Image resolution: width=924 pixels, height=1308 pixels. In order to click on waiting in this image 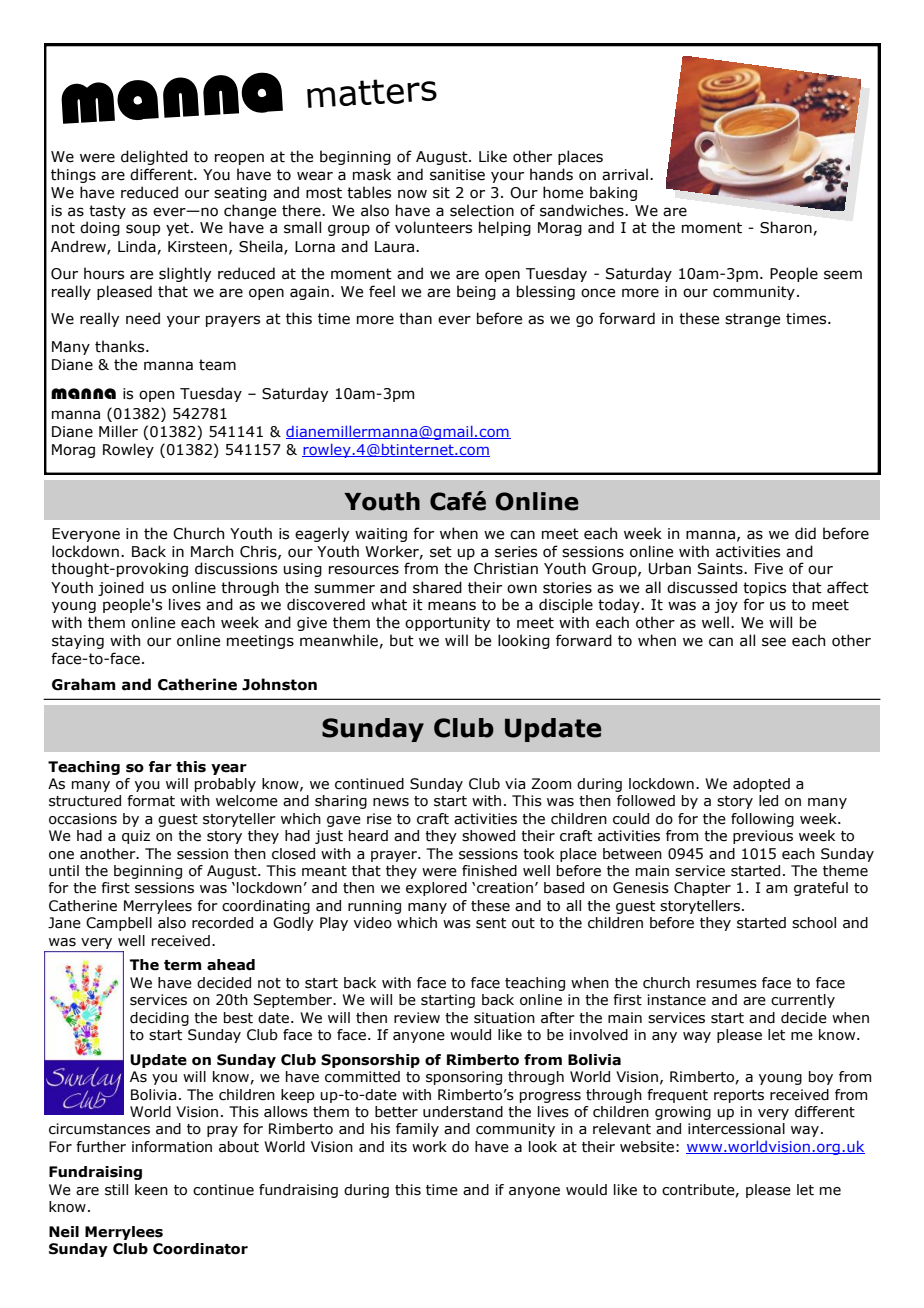, I will do `click(381, 535)`.
